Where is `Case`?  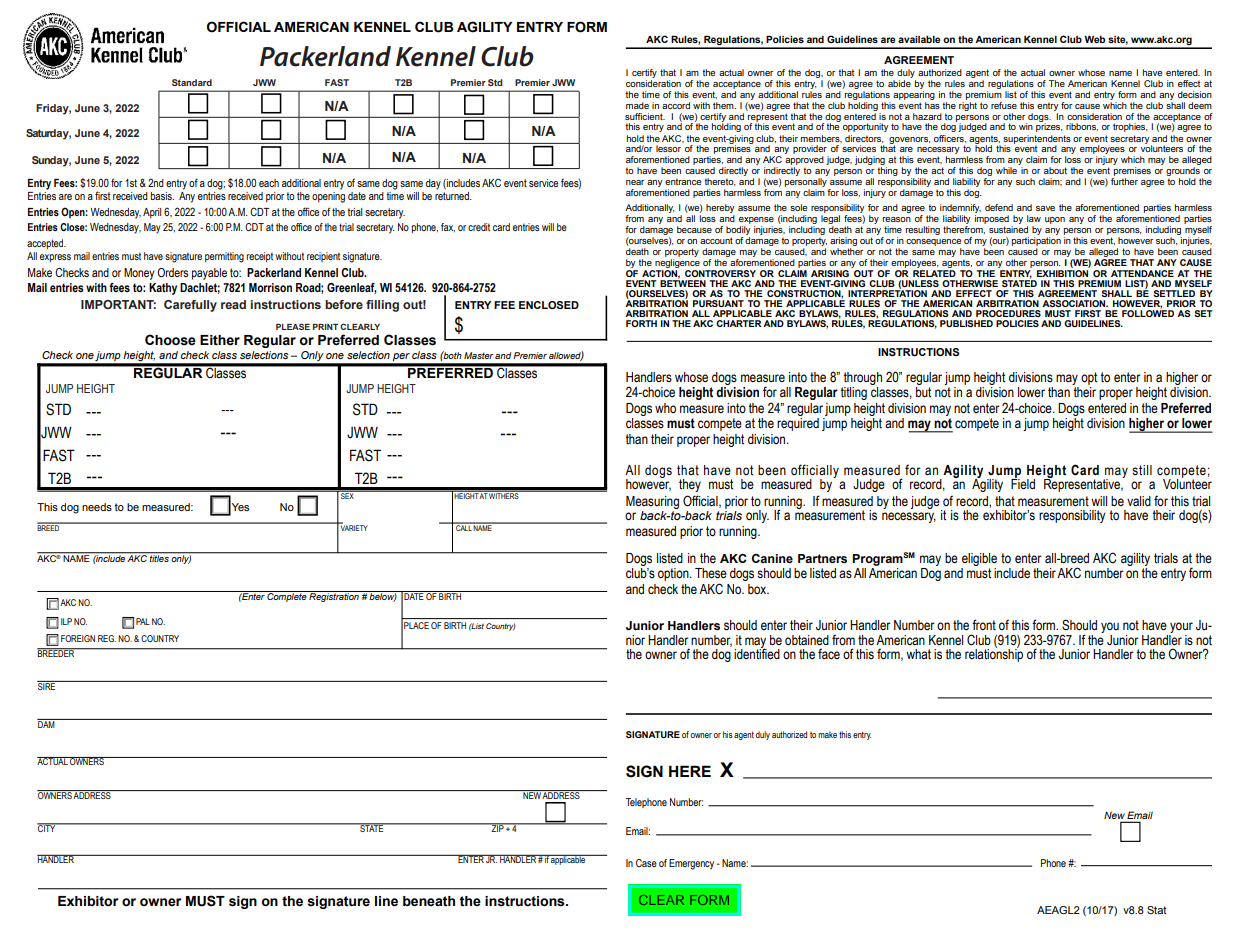 Case is located at coordinates (646, 863).
